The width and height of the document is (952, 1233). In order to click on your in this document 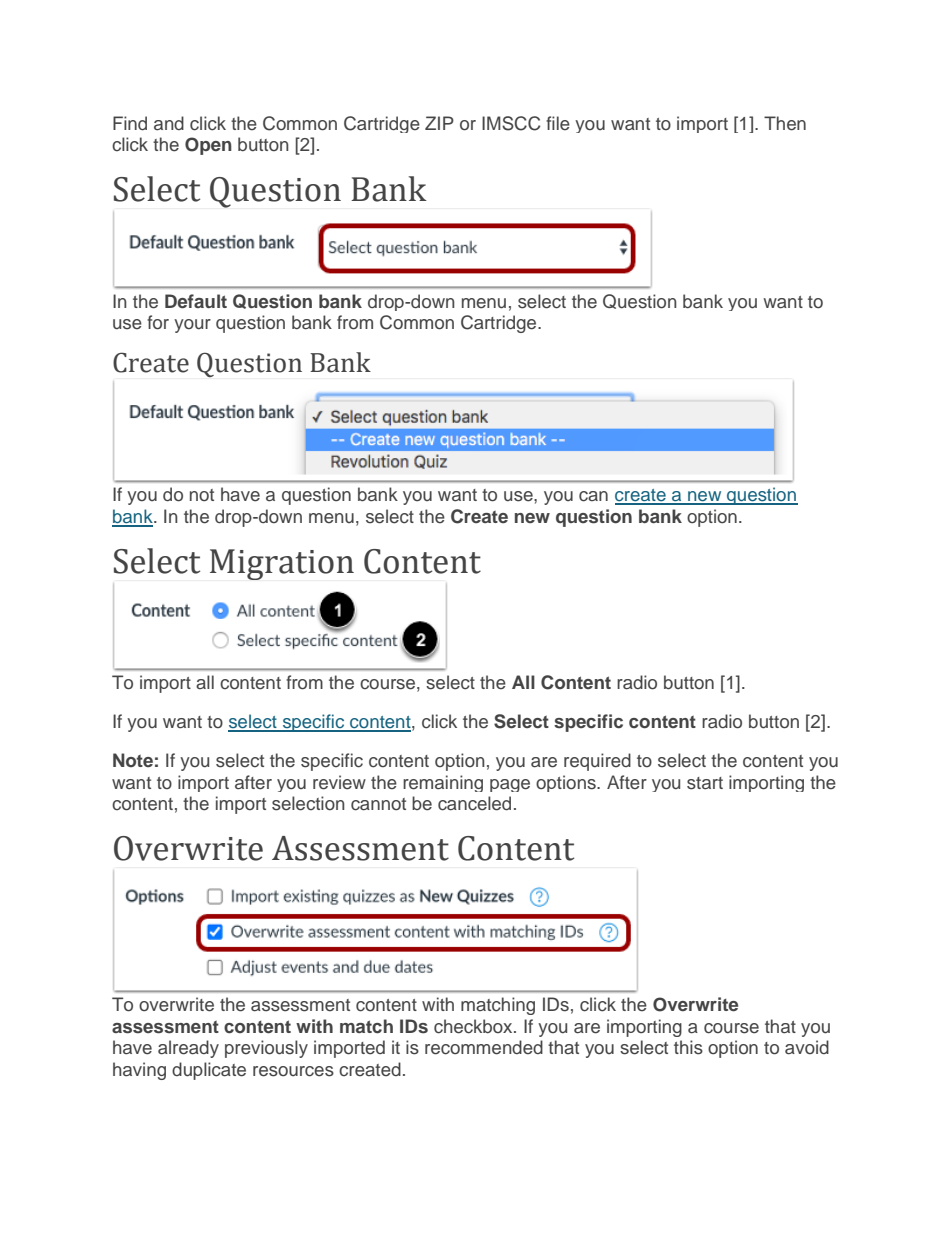, I will do `click(192, 326)`.
